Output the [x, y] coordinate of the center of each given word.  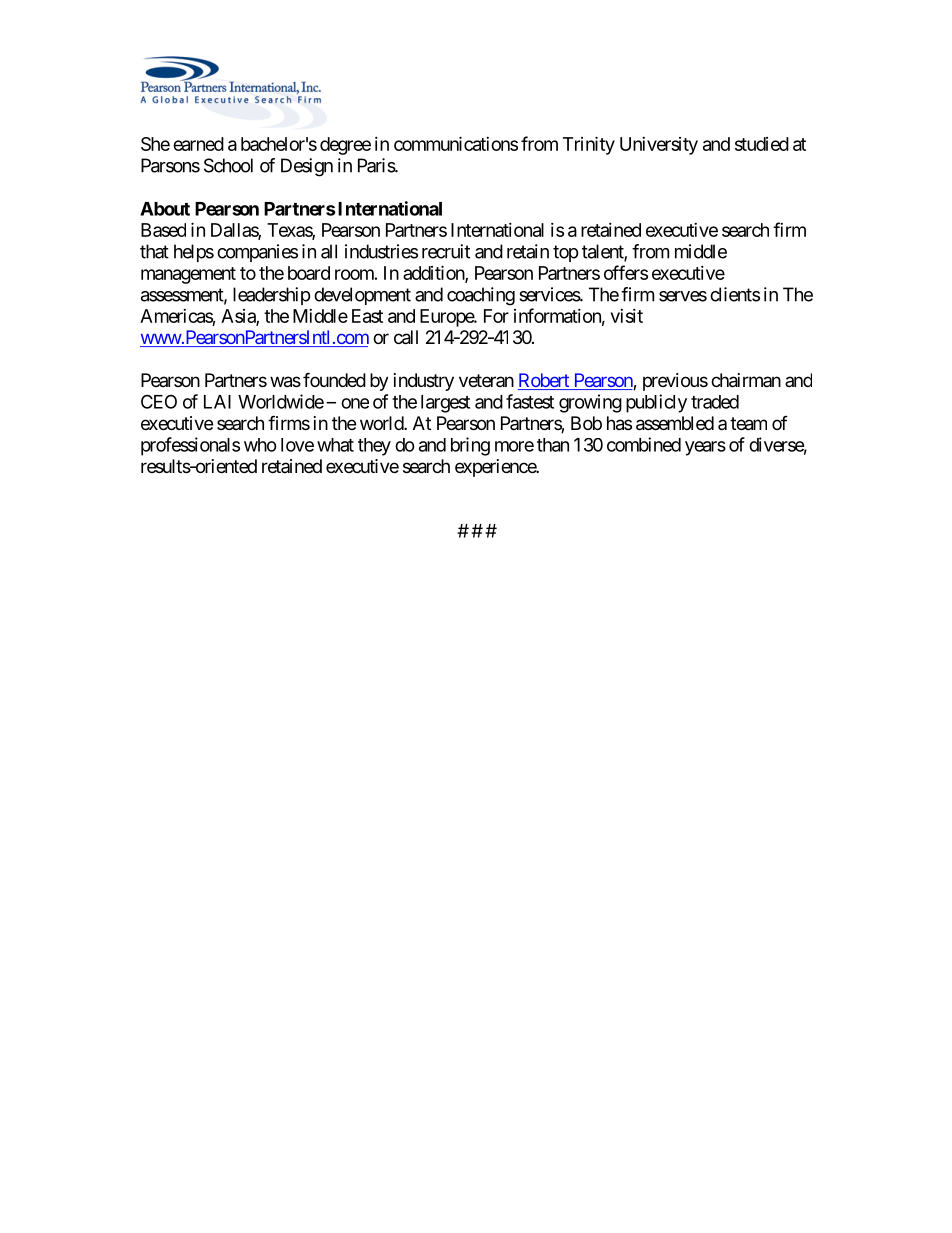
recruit [446, 251]
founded [334, 379]
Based [163, 230]
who [260, 445]
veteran [486, 380]
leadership [271, 296]
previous [675, 382]
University [659, 146]
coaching [481, 296]
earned [198, 144]
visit [627, 316]
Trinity [589, 145]
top [565, 253]
